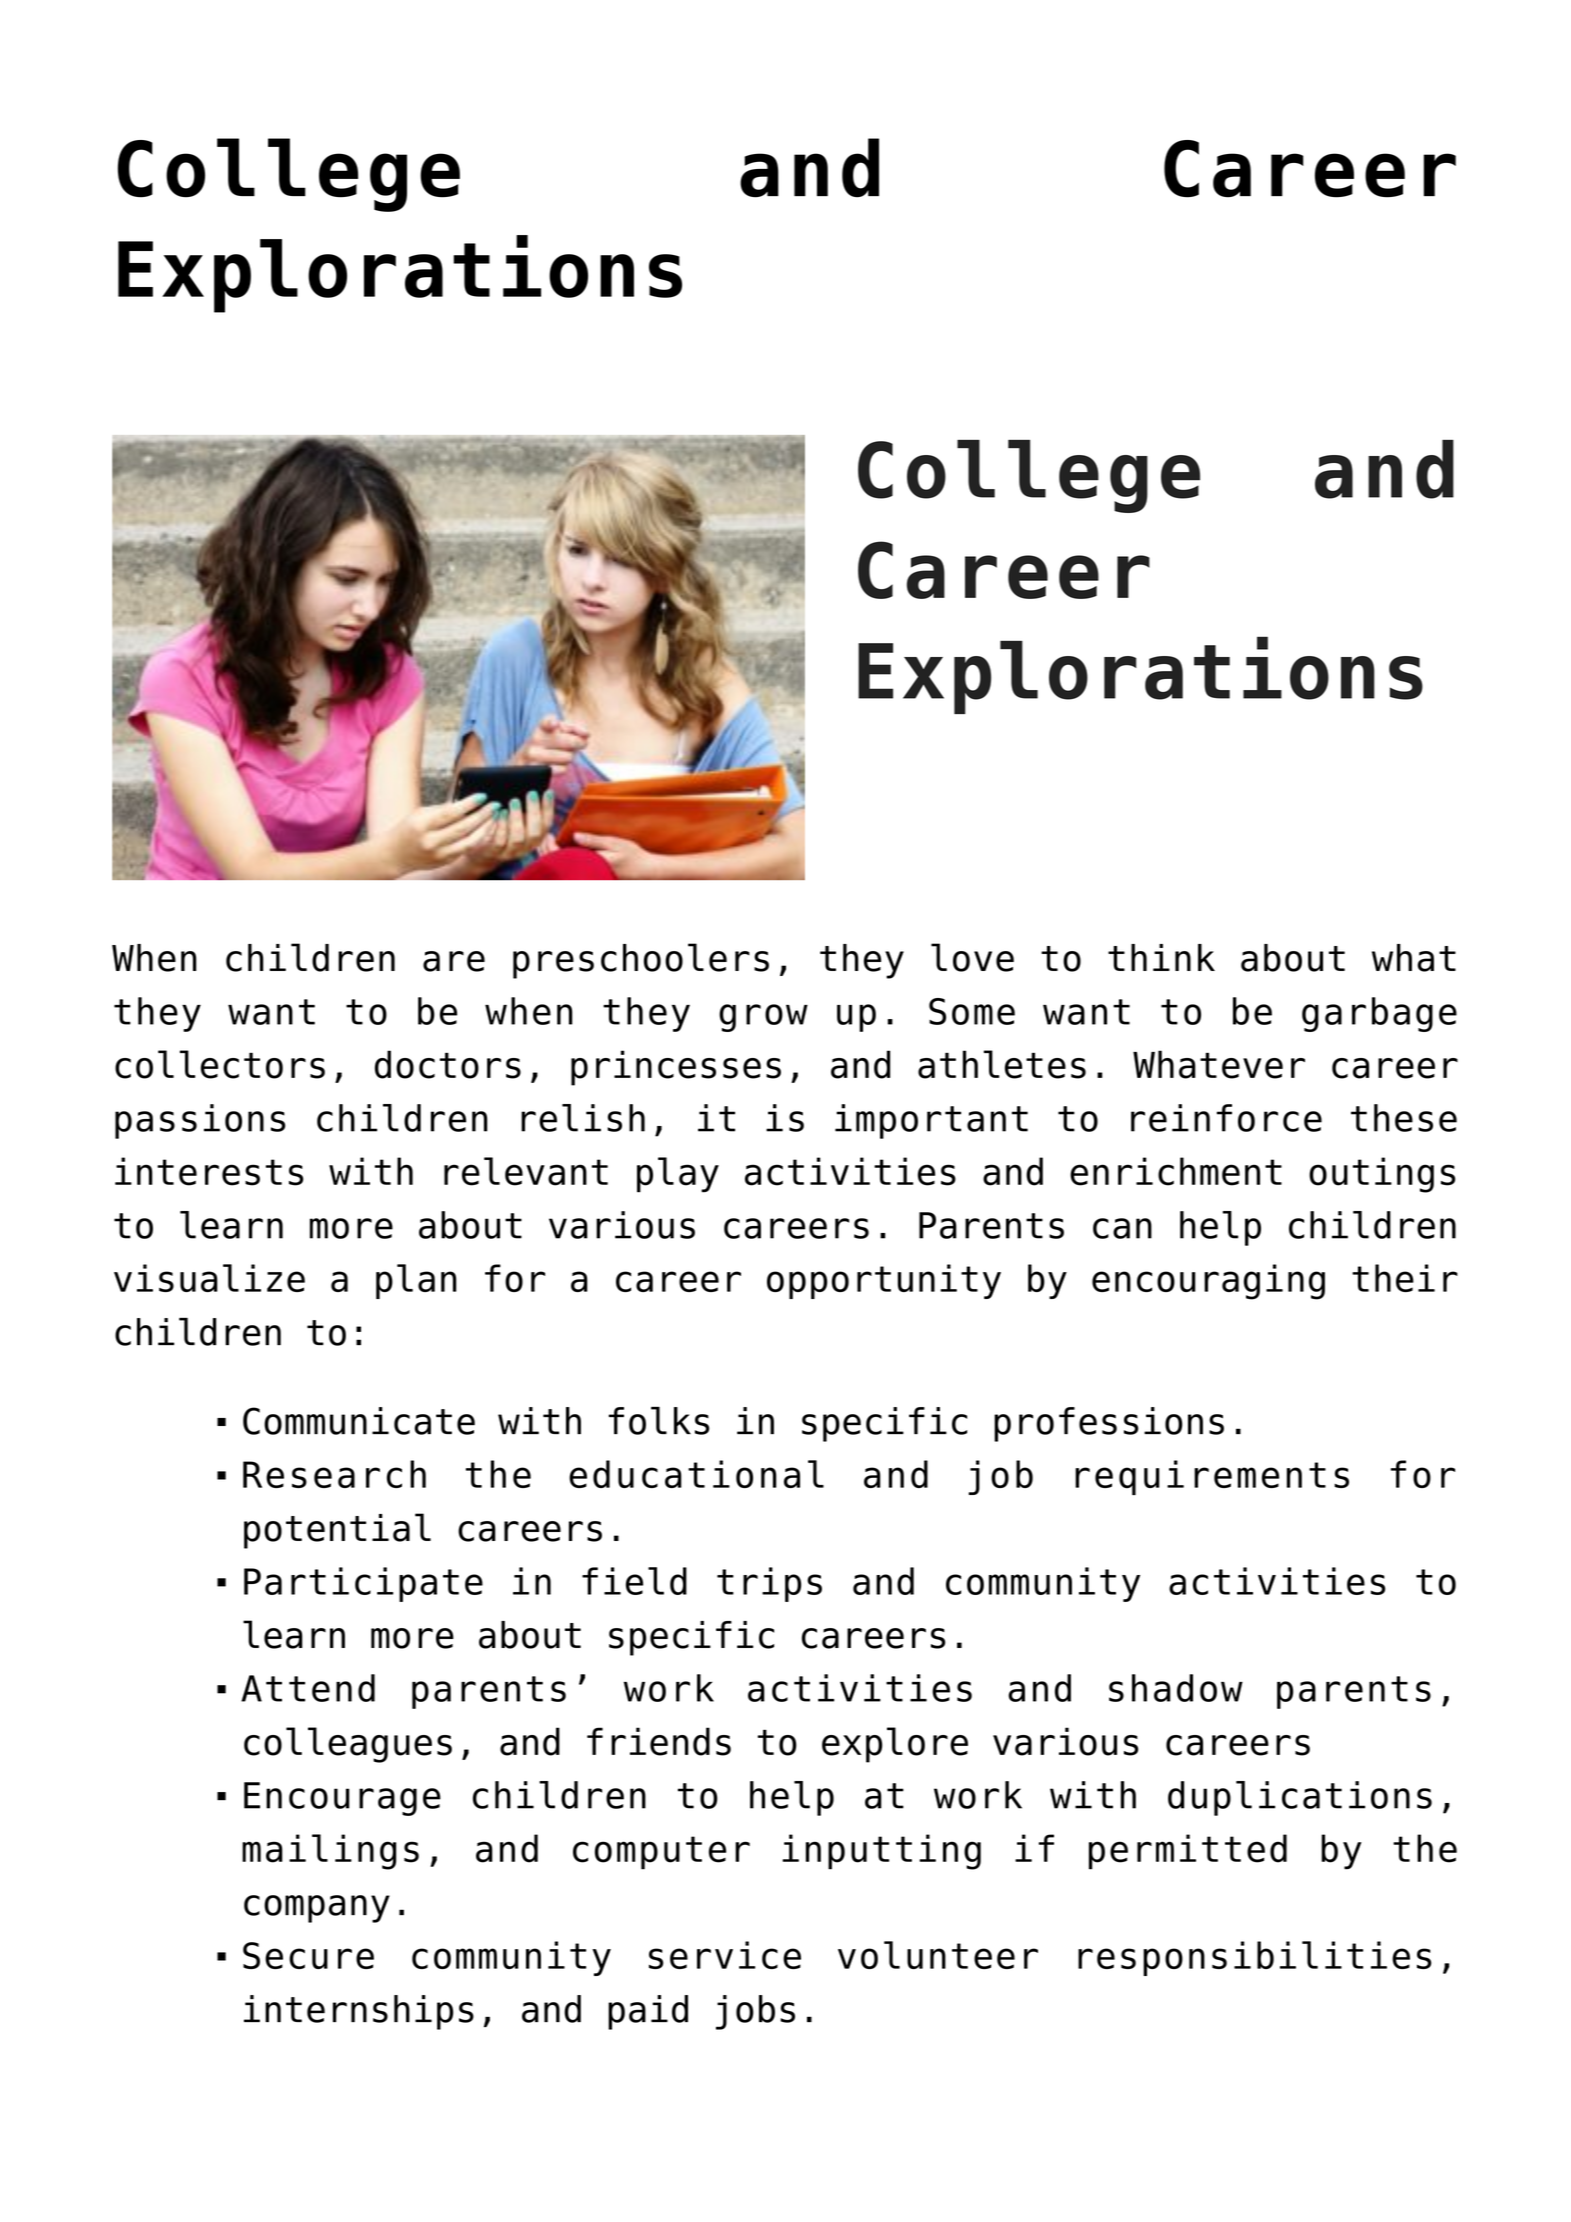 This screenshot has width=1571, height=2222. Describe the element at coordinates (895, 1745) in the screenshot. I see `explore` at that location.
